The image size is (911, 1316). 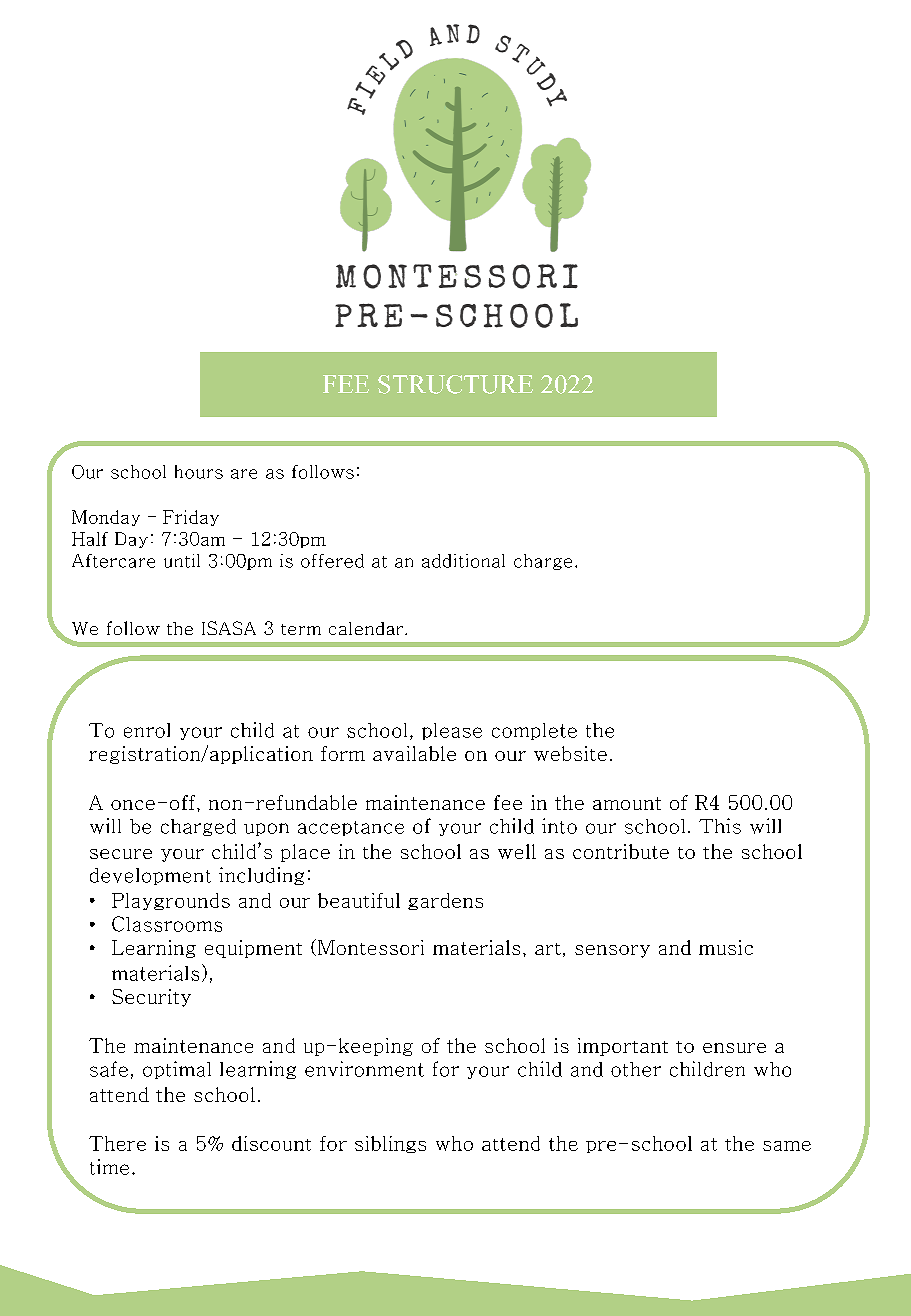 What do you see at coordinates (390, 1144) in the document?
I see `siblings` at bounding box center [390, 1144].
